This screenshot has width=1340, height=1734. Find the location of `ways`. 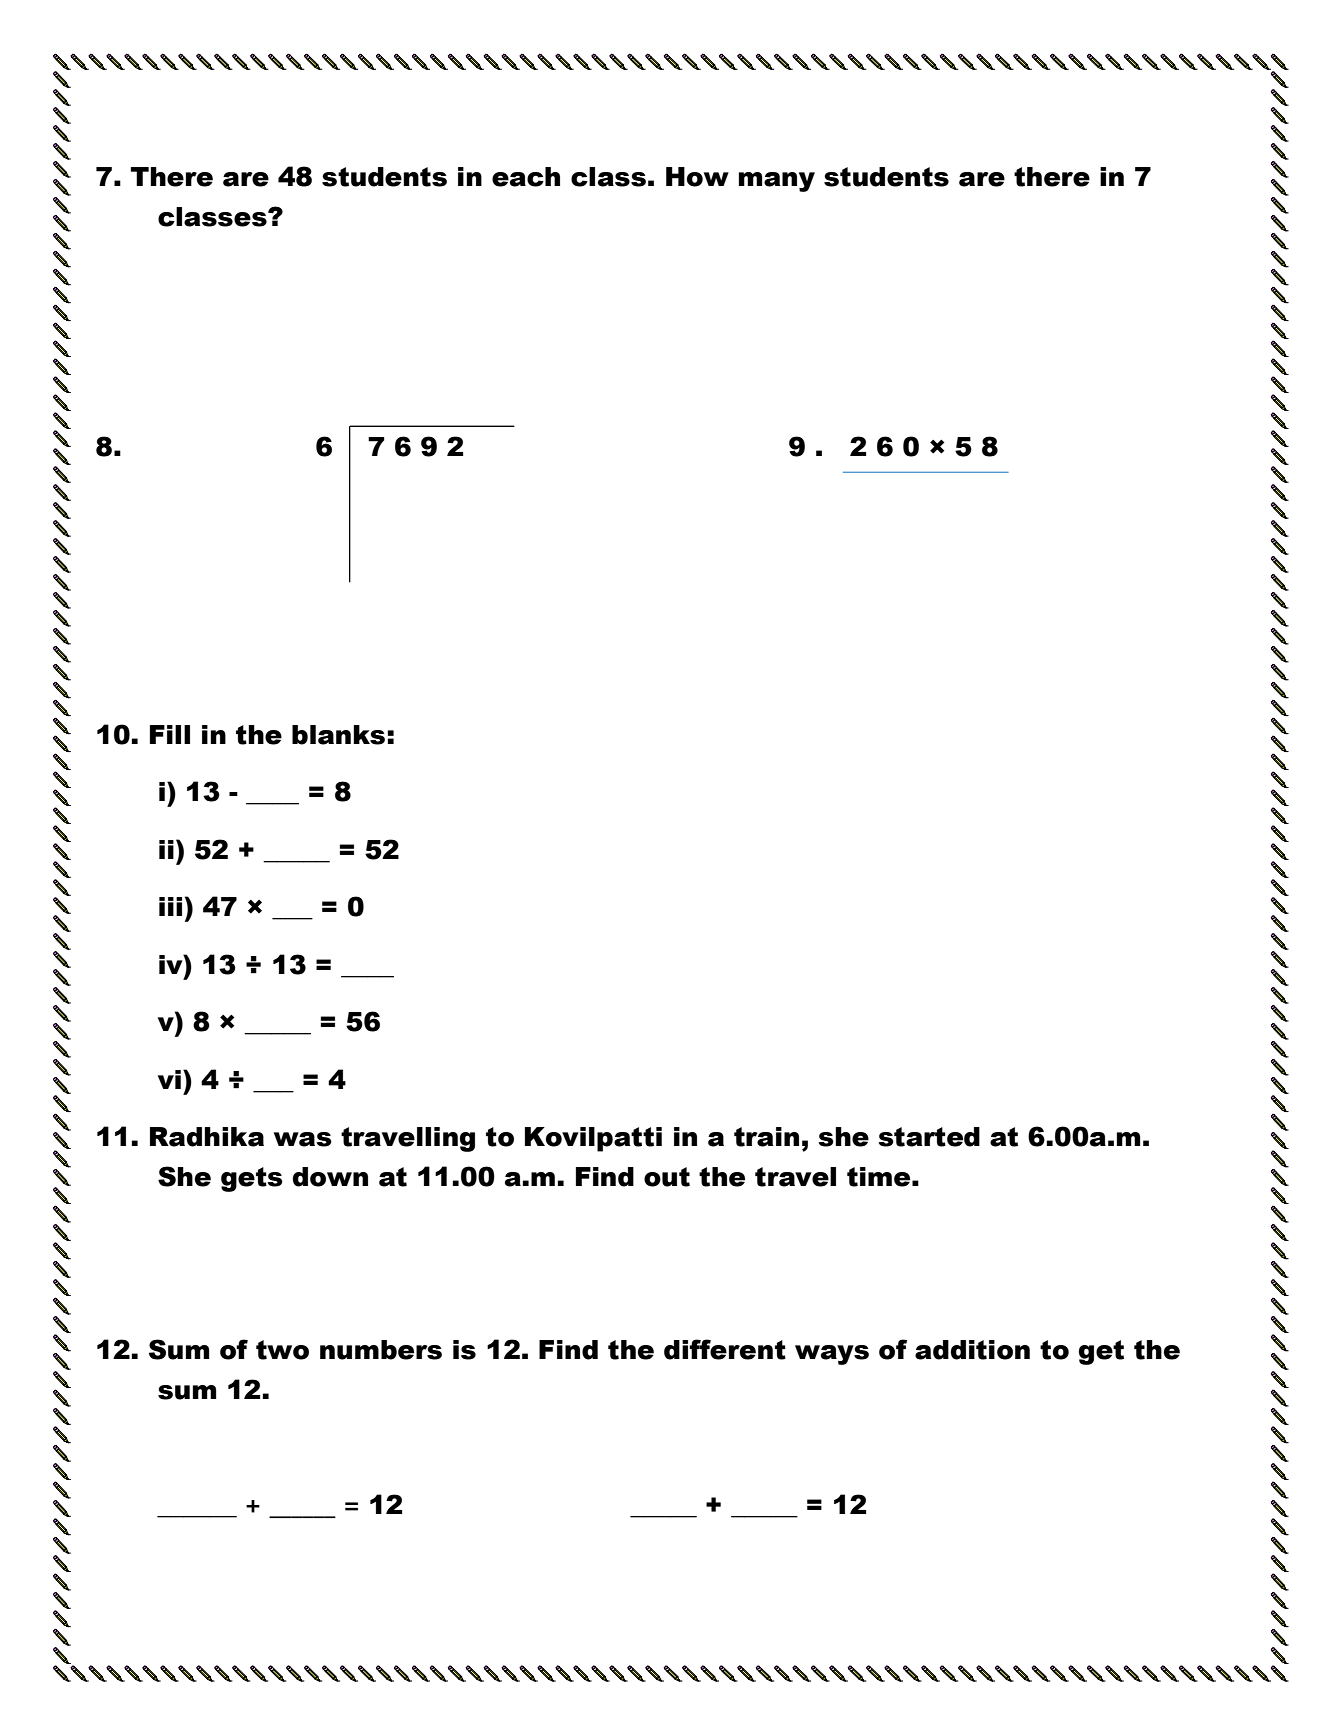

ways is located at coordinates (832, 1355).
